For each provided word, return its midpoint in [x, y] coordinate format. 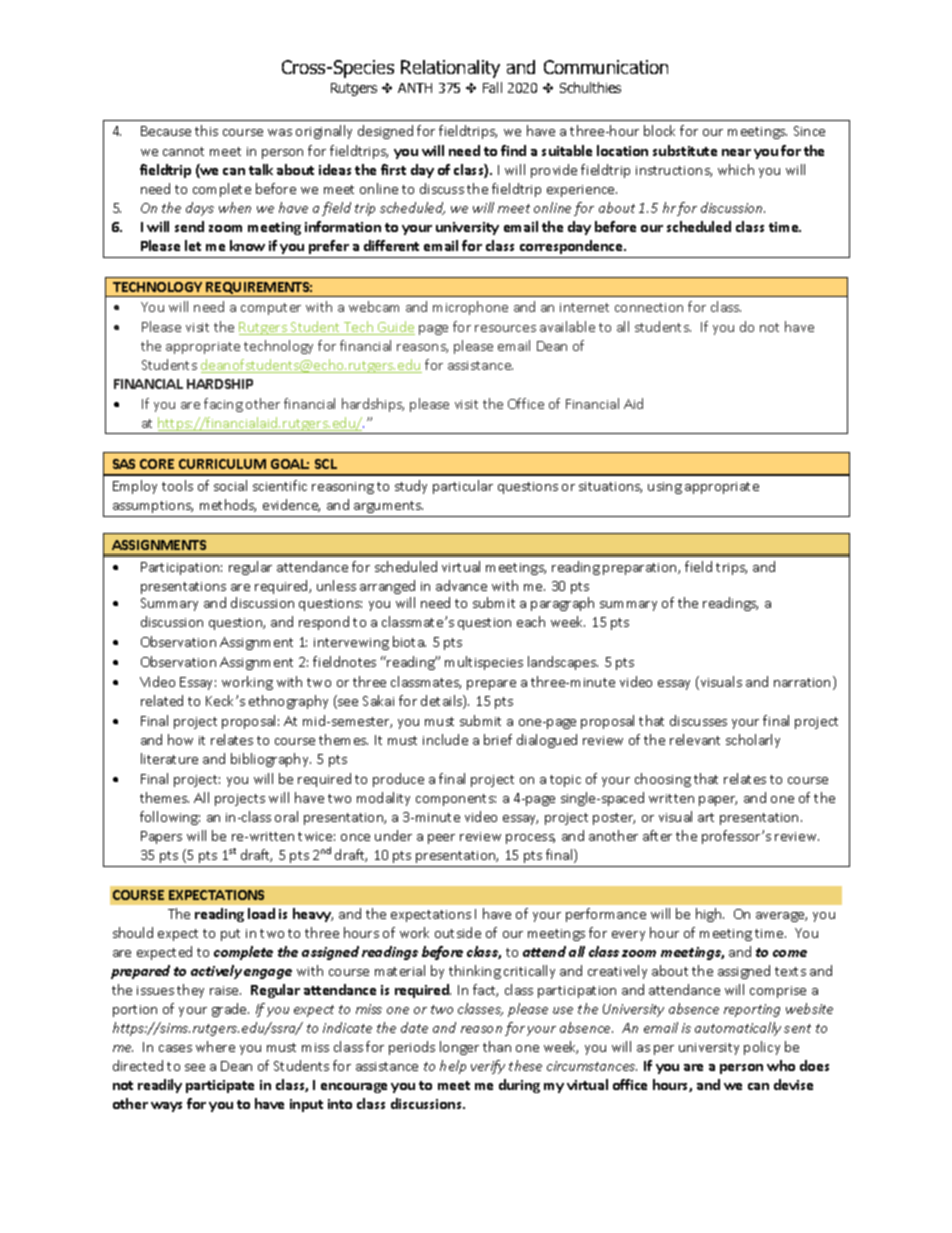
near [736, 152]
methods [228, 505]
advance [461, 585]
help [453, 1067]
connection [649, 307]
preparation [641, 569]
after [657, 835]
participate [220, 1086]
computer [271, 309]
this [206, 130]
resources [505, 328]
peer [441, 839]
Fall [492, 87]
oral [286, 816]
